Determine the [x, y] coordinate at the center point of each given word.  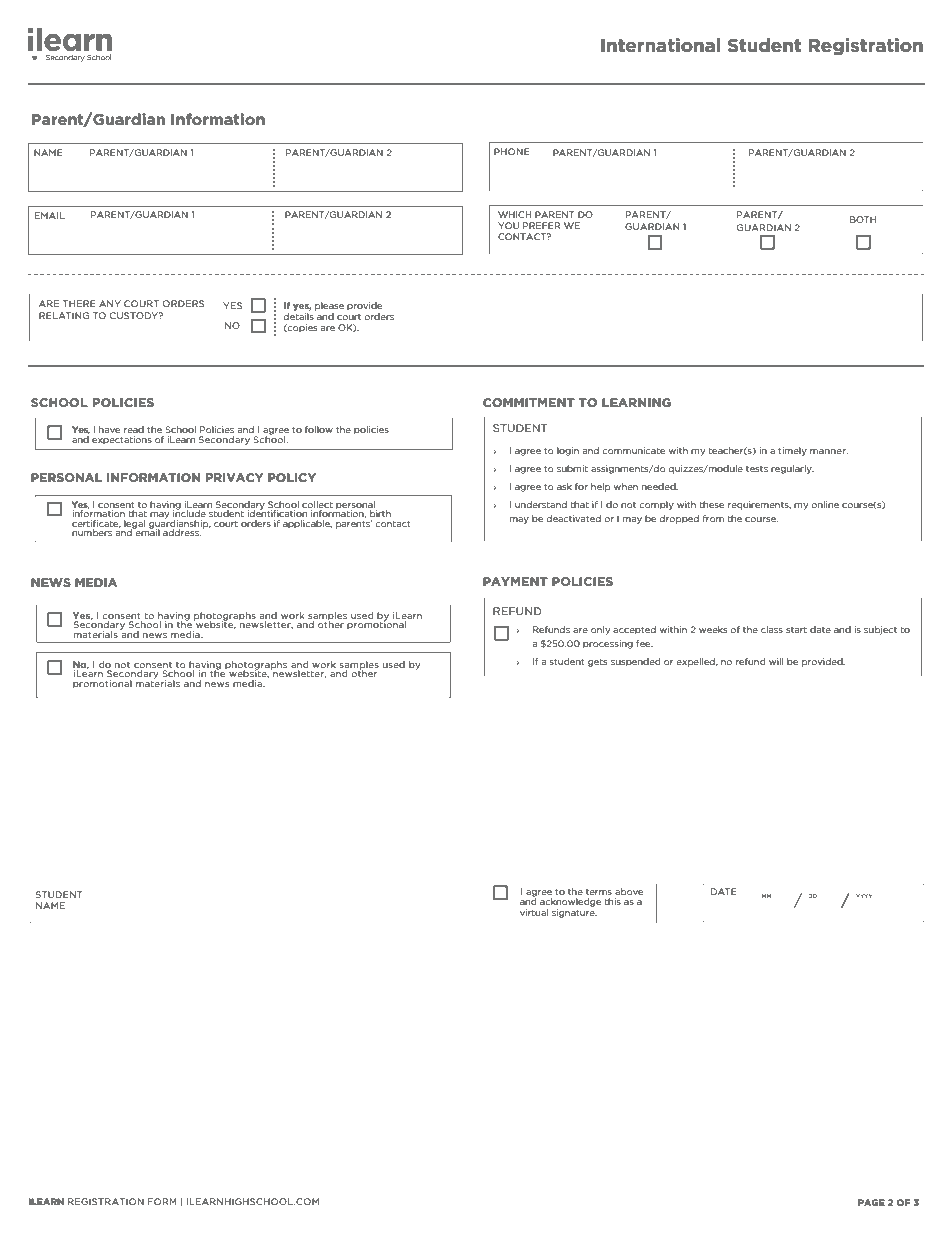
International [660, 45]
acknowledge [570, 902]
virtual [534, 912]
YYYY [864, 896]
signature [574, 913]
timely [792, 451]
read [134, 429]
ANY [110, 303]
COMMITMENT [529, 402]
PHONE [512, 151]
